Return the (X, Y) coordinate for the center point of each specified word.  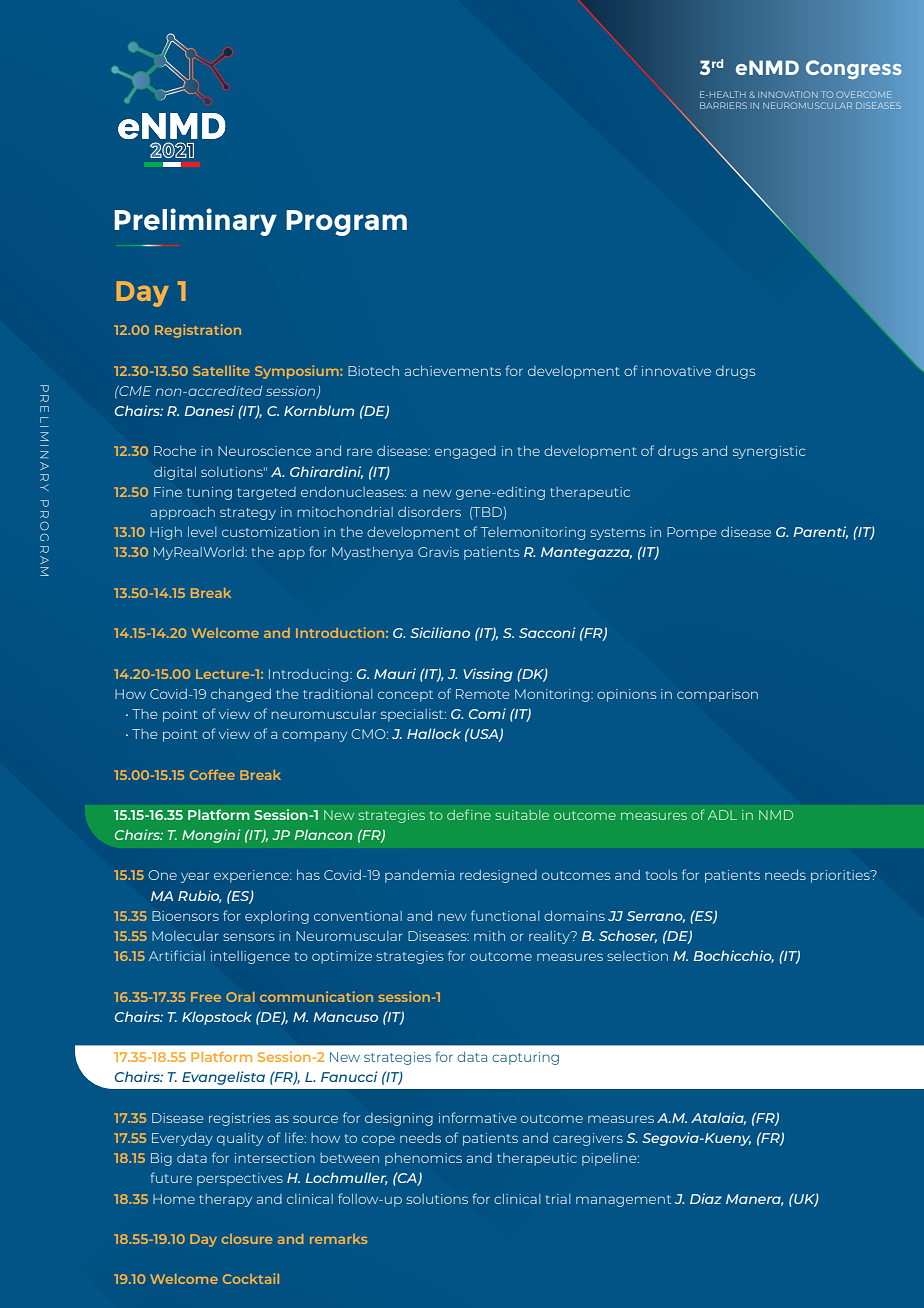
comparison (717, 695)
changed (241, 695)
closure (247, 1239)
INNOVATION (788, 94)
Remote (483, 694)
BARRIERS (723, 105)
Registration (198, 331)
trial (558, 1199)
